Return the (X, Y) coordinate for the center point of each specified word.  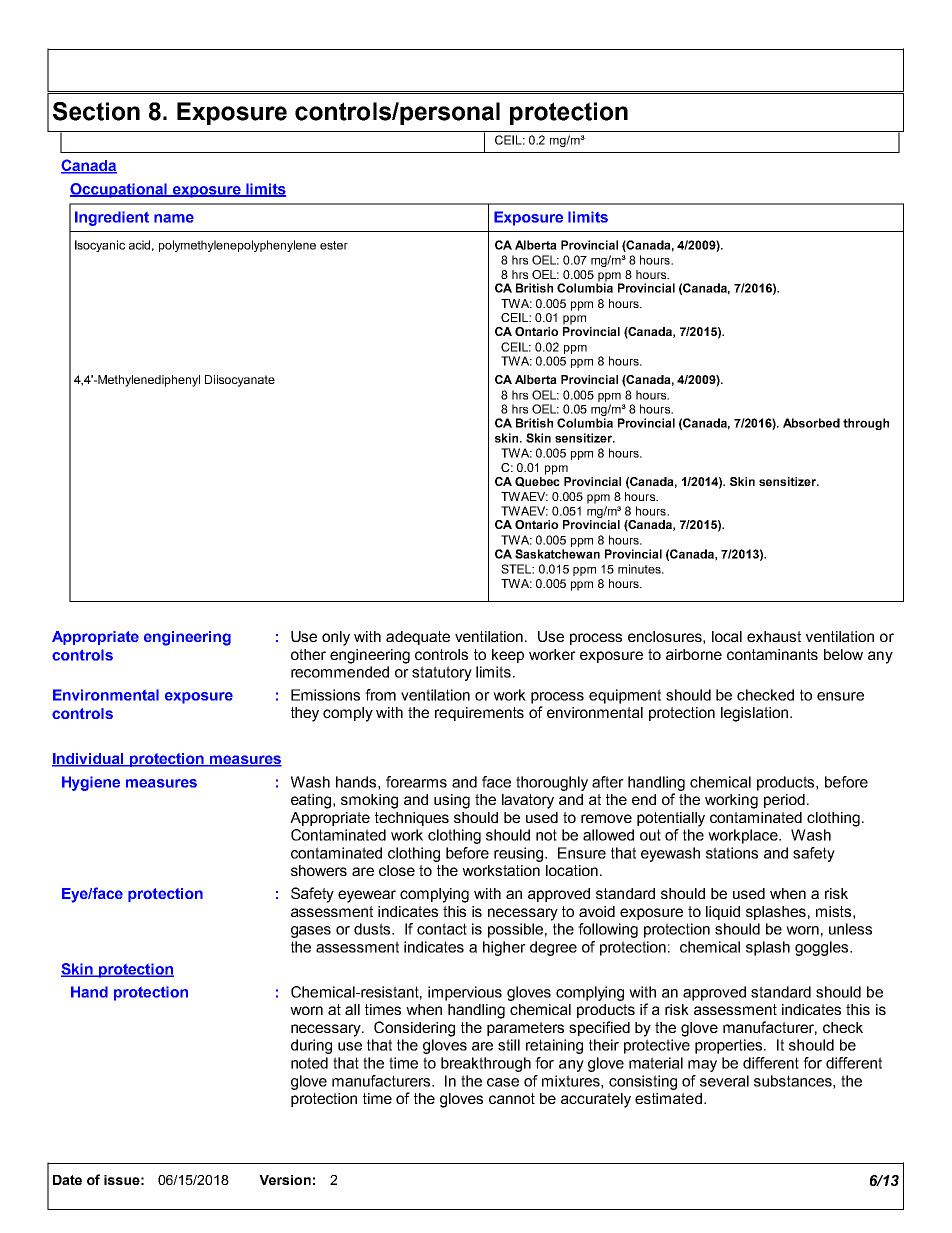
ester (334, 245)
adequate (418, 638)
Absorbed (811, 423)
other (308, 654)
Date (67, 1180)
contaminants (772, 654)
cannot (512, 1098)
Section (96, 111)
